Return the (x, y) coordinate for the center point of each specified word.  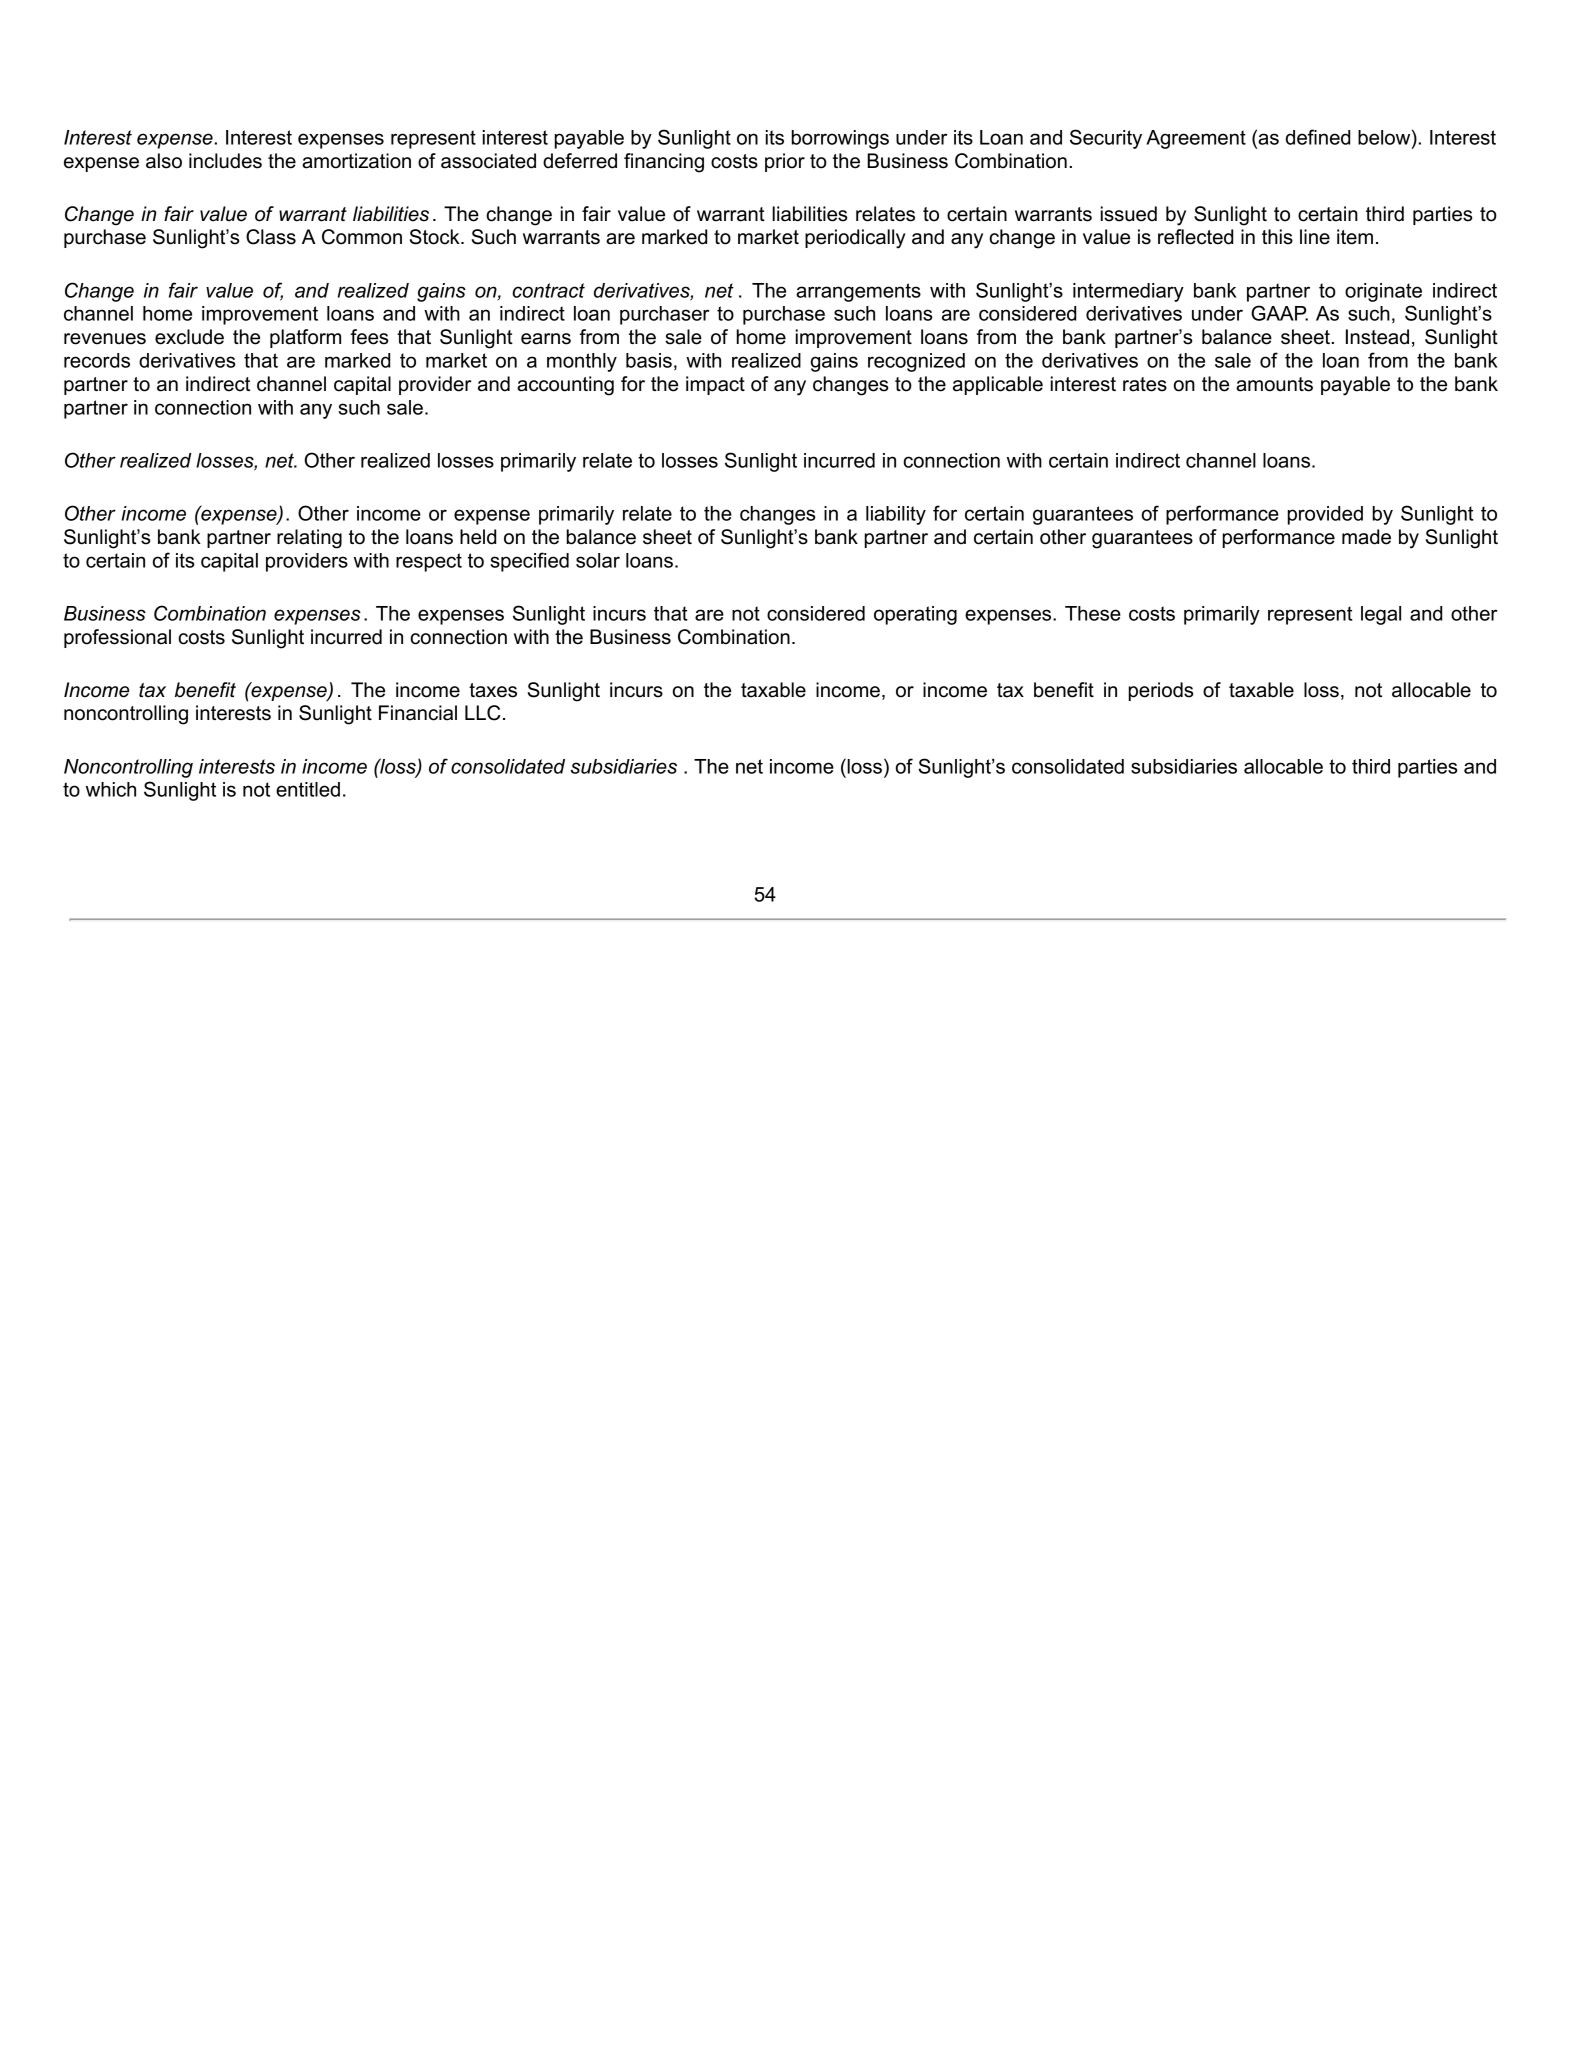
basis (649, 360)
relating (309, 539)
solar (598, 560)
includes (225, 161)
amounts (1274, 384)
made (1366, 537)
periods (1161, 691)
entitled (308, 789)
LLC (483, 713)
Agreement (1196, 139)
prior (785, 162)
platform (305, 338)
